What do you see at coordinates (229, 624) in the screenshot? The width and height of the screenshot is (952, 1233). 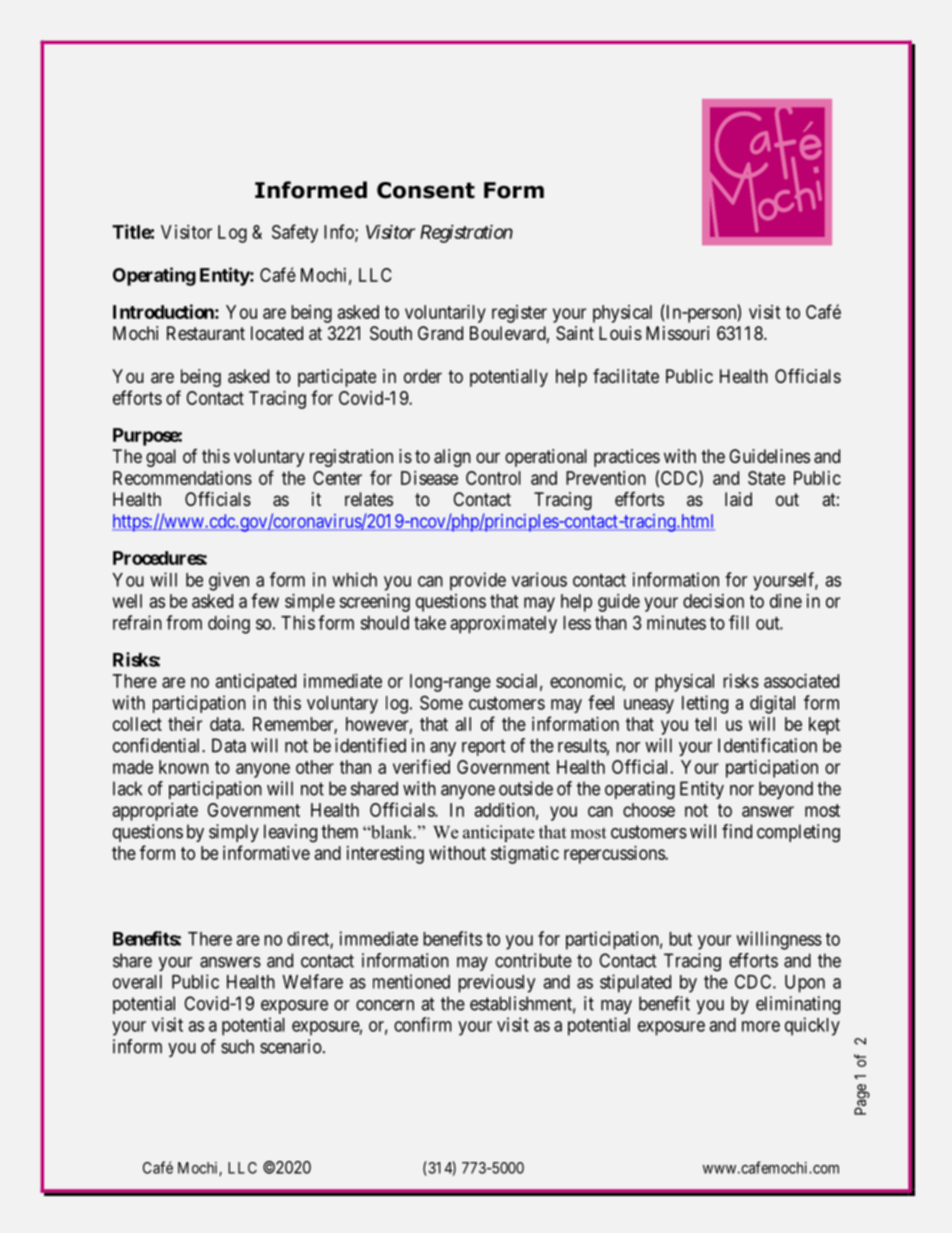 I see `doing` at bounding box center [229, 624].
